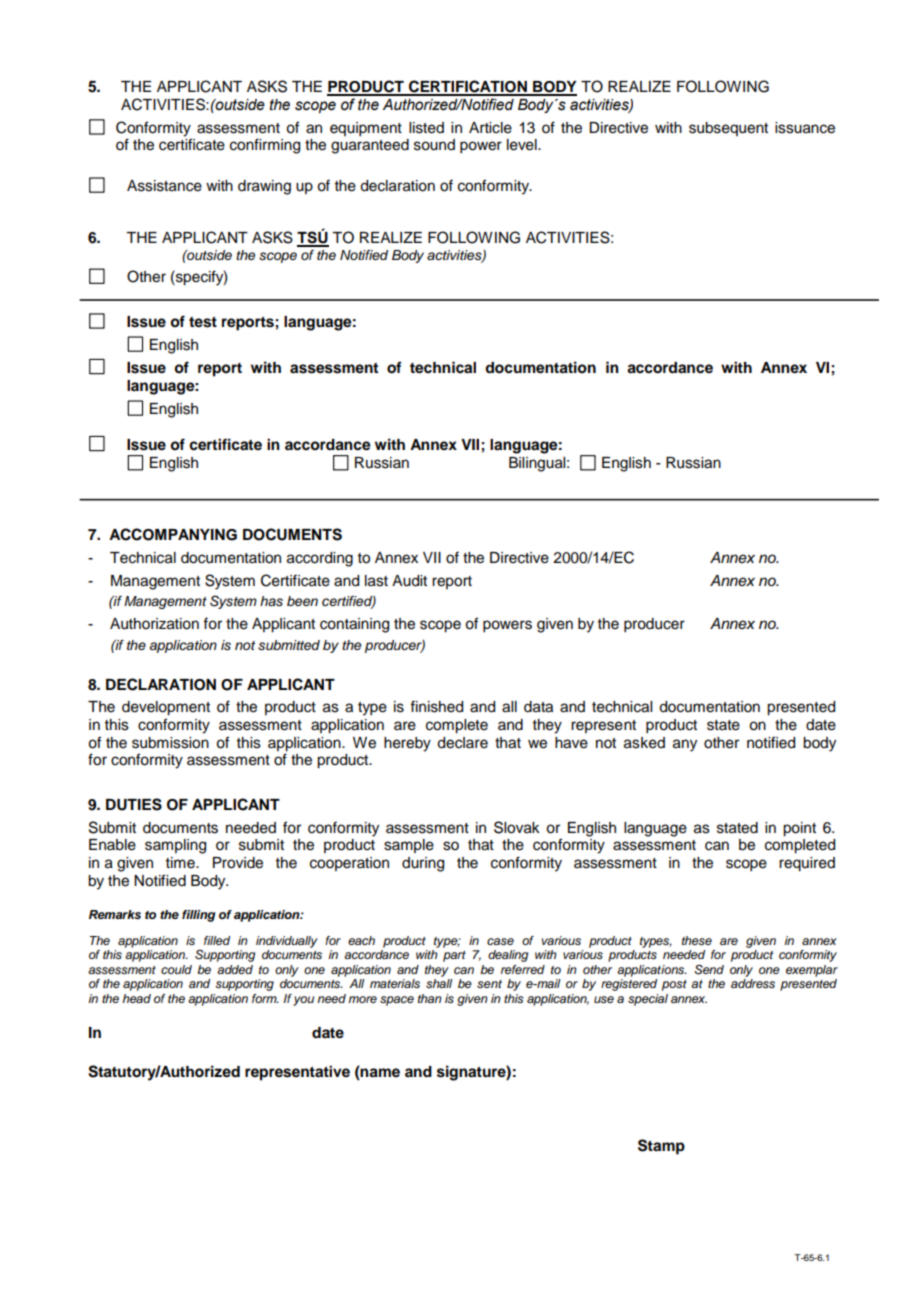 The width and height of the screenshot is (924, 1308). Describe the element at coordinates (728, 129) in the screenshot. I see `subsequent` at that location.
